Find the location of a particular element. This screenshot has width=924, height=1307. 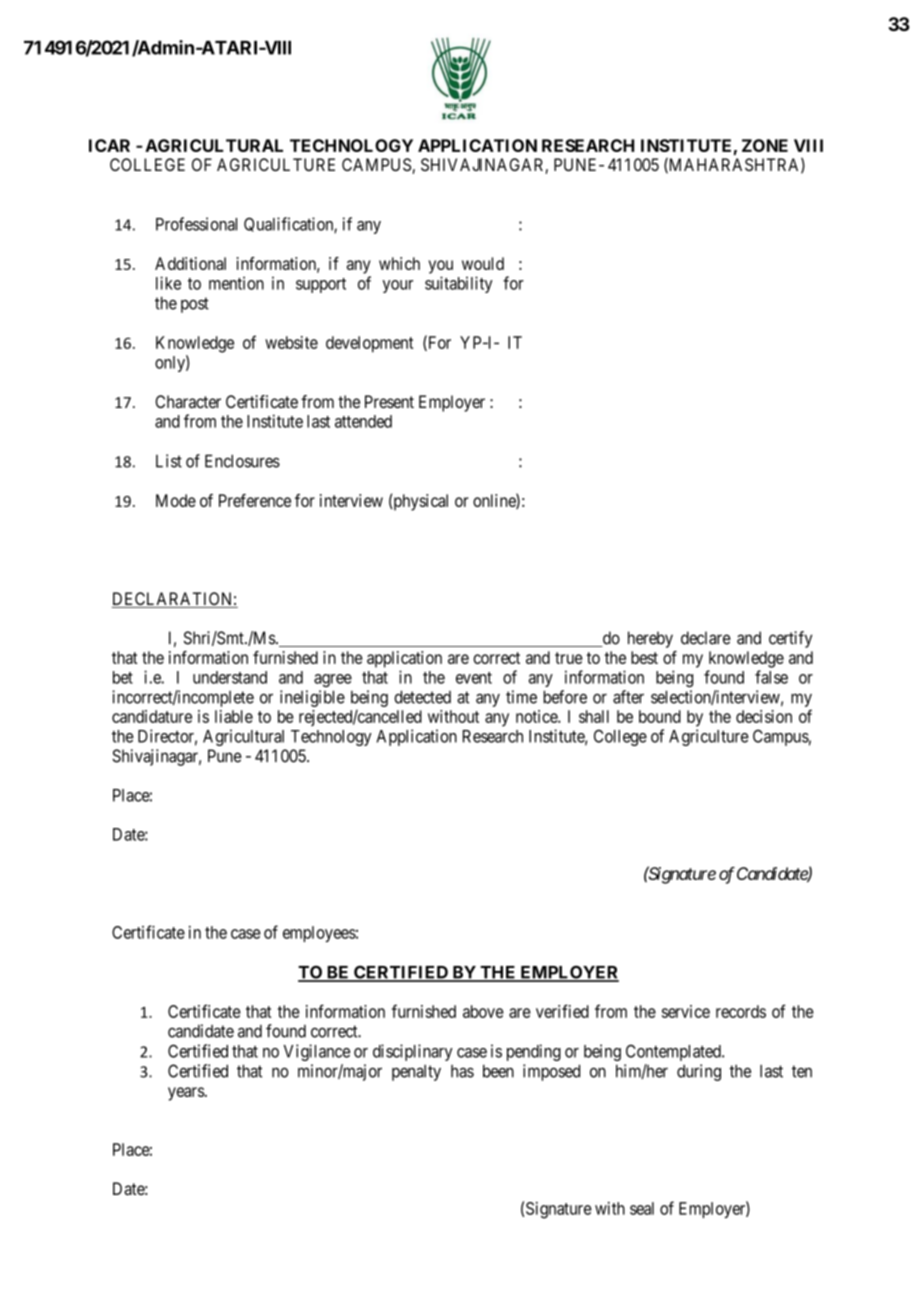

ZONE is located at coordinates (765, 145).
